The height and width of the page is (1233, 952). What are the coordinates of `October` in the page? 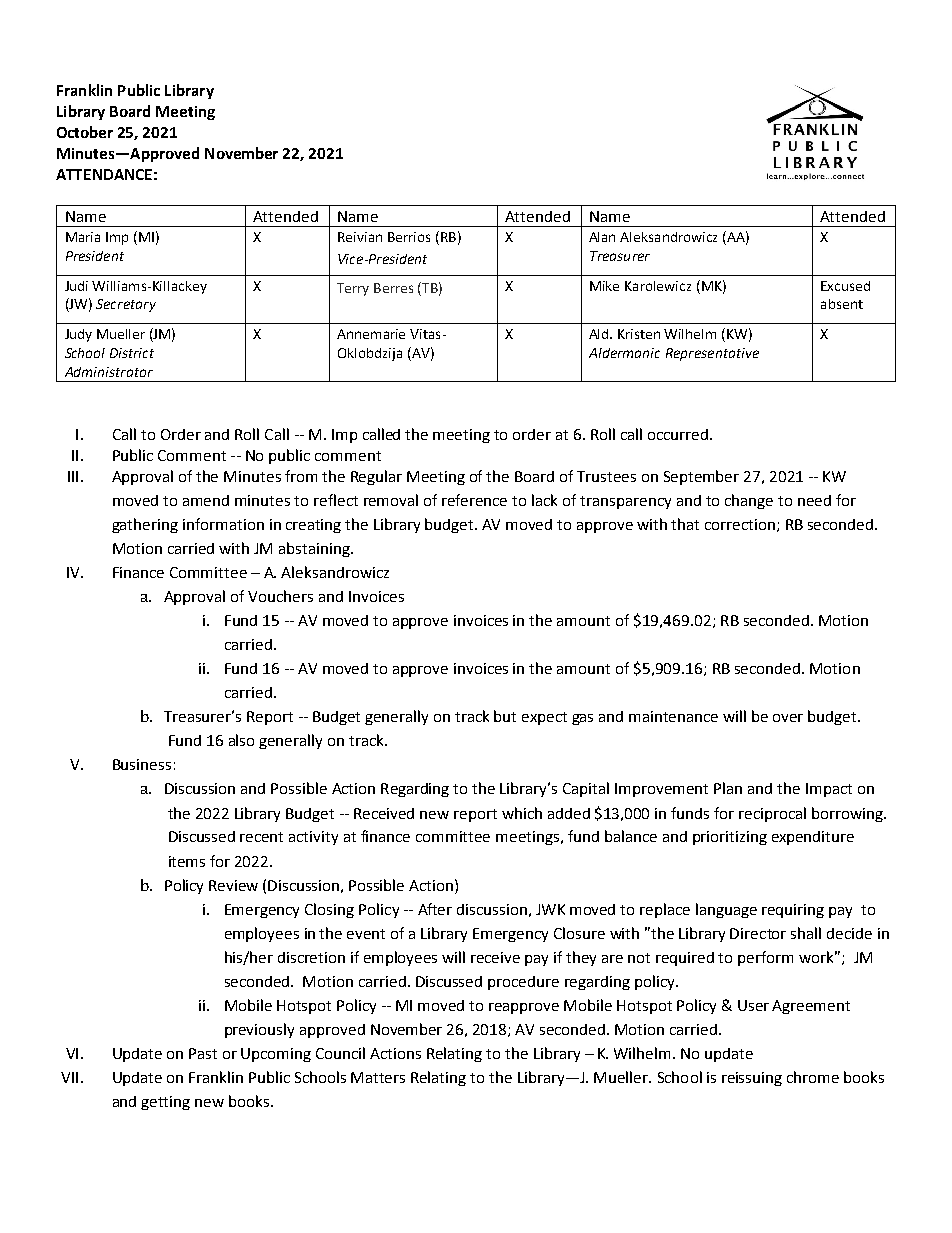 It's located at (85, 132).
